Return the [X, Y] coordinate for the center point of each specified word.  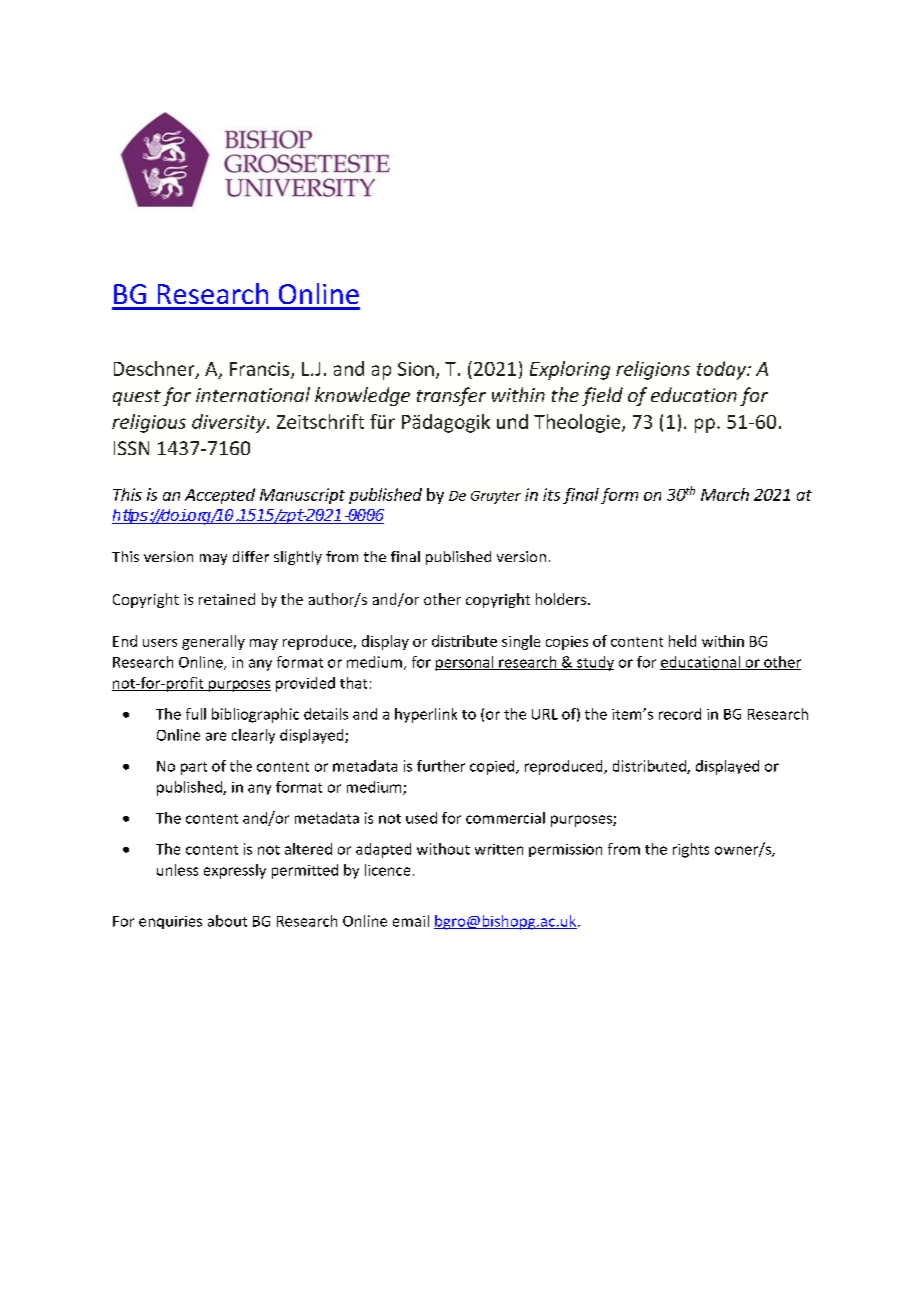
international [253, 394]
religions [653, 370]
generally [213, 642]
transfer [451, 396]
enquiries [170, 922]
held [682, 641]
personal [465, 663]
